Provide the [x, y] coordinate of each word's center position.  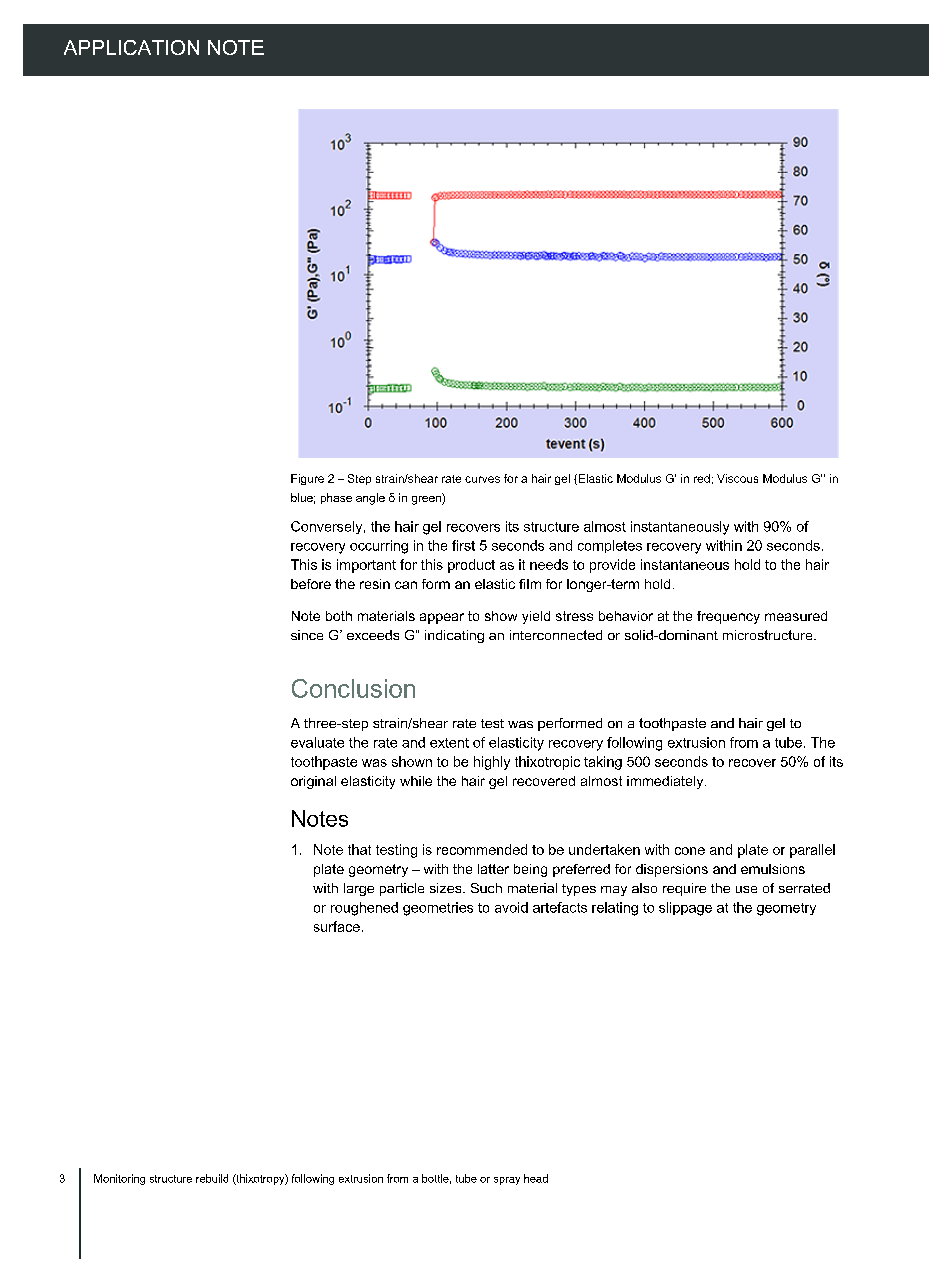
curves [482, 479]
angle [370, 499]
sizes [447, 888]
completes [610, 546]
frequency [728, 617]
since [307, 635]
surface [337, 926]
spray [507, 1181]
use [746, 889]
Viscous [737, 478]
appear [442, 618]
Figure [307, 479]
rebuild [212, 1178]
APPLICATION [131, 47]
